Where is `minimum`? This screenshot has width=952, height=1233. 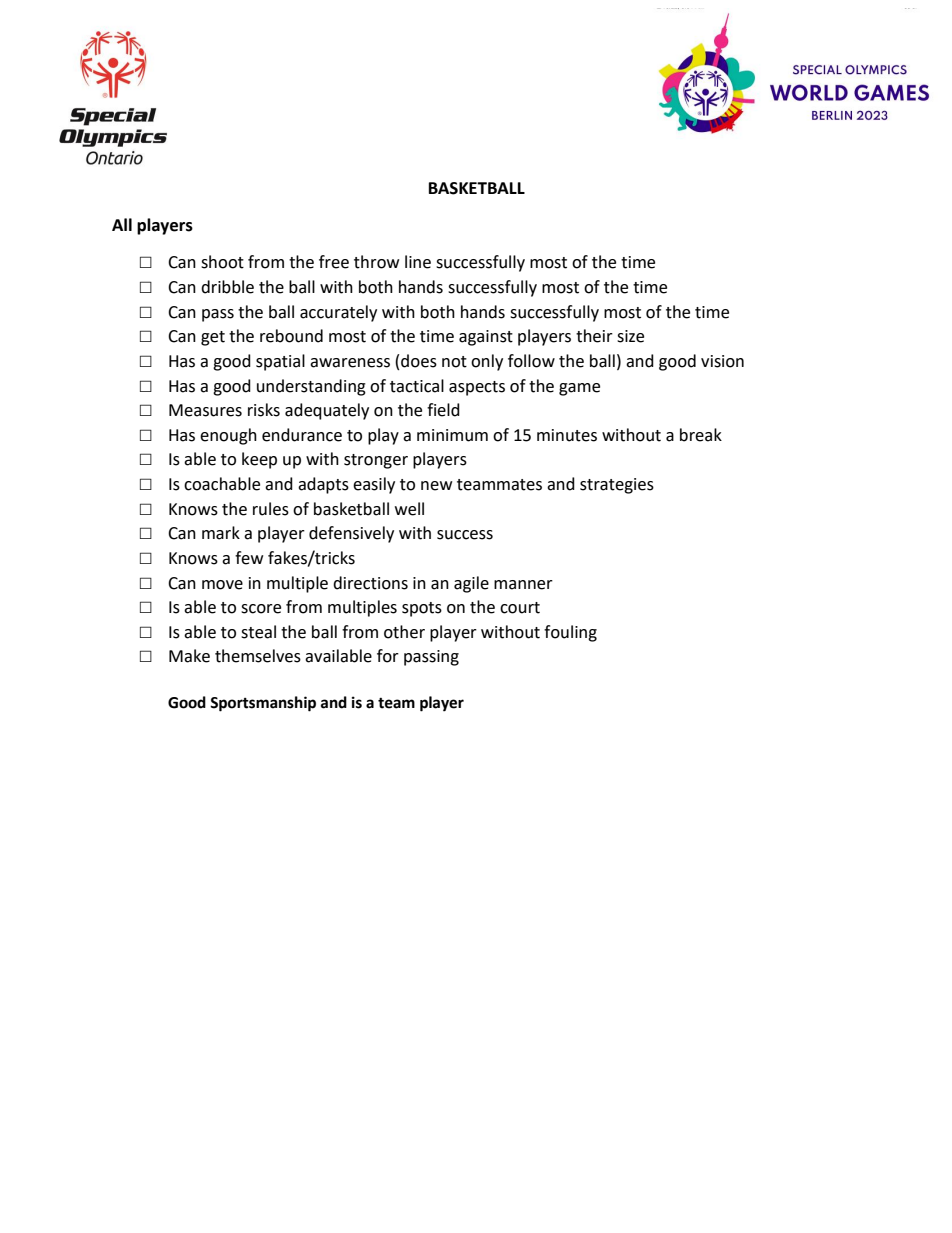
minimum is located at coordinates (452, 435).
